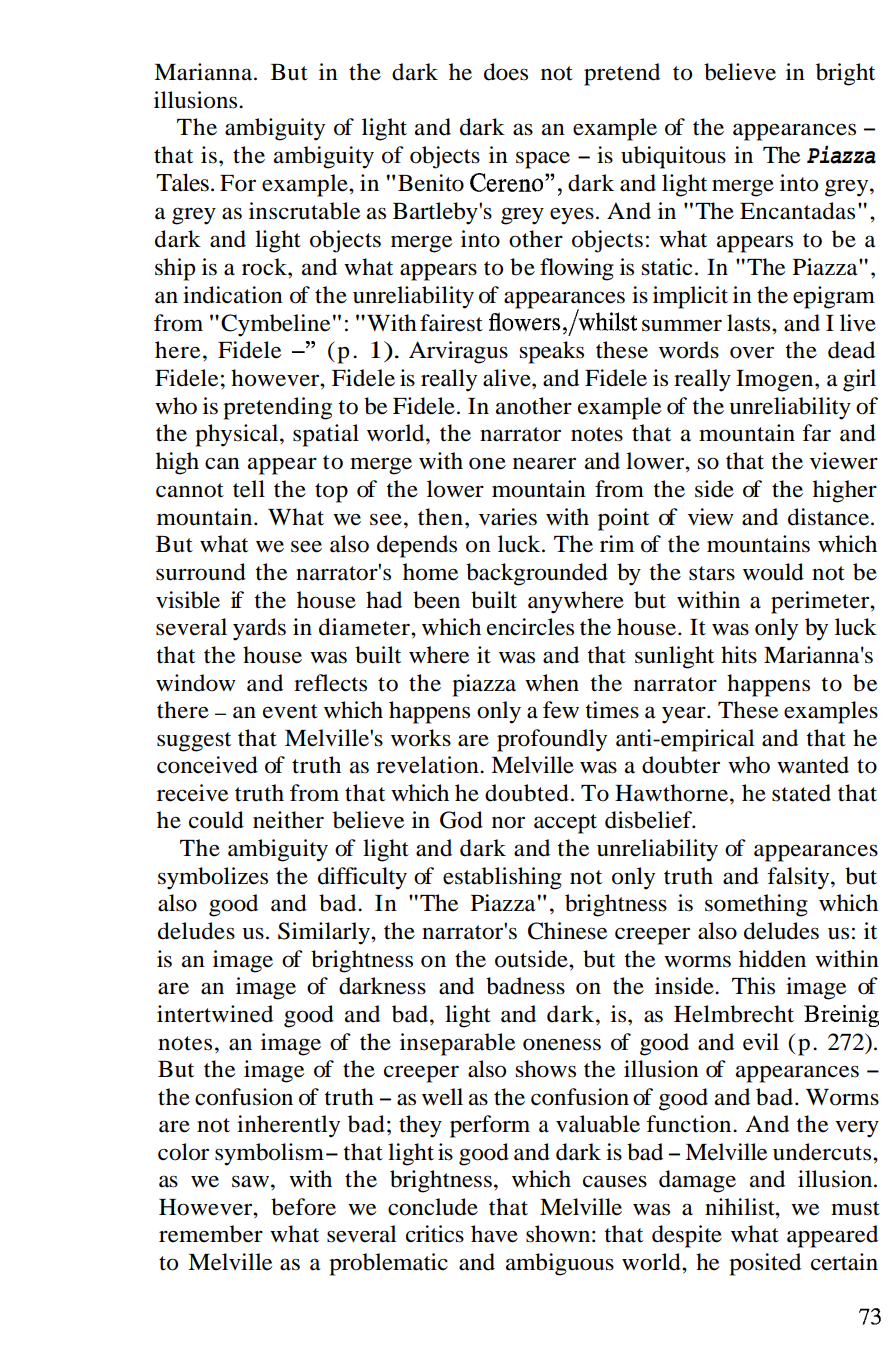 The height and width of the page is (1364, 896). Describe the element at coordinates (673, 157) in the page. I see `ubiquitous` at that location.
